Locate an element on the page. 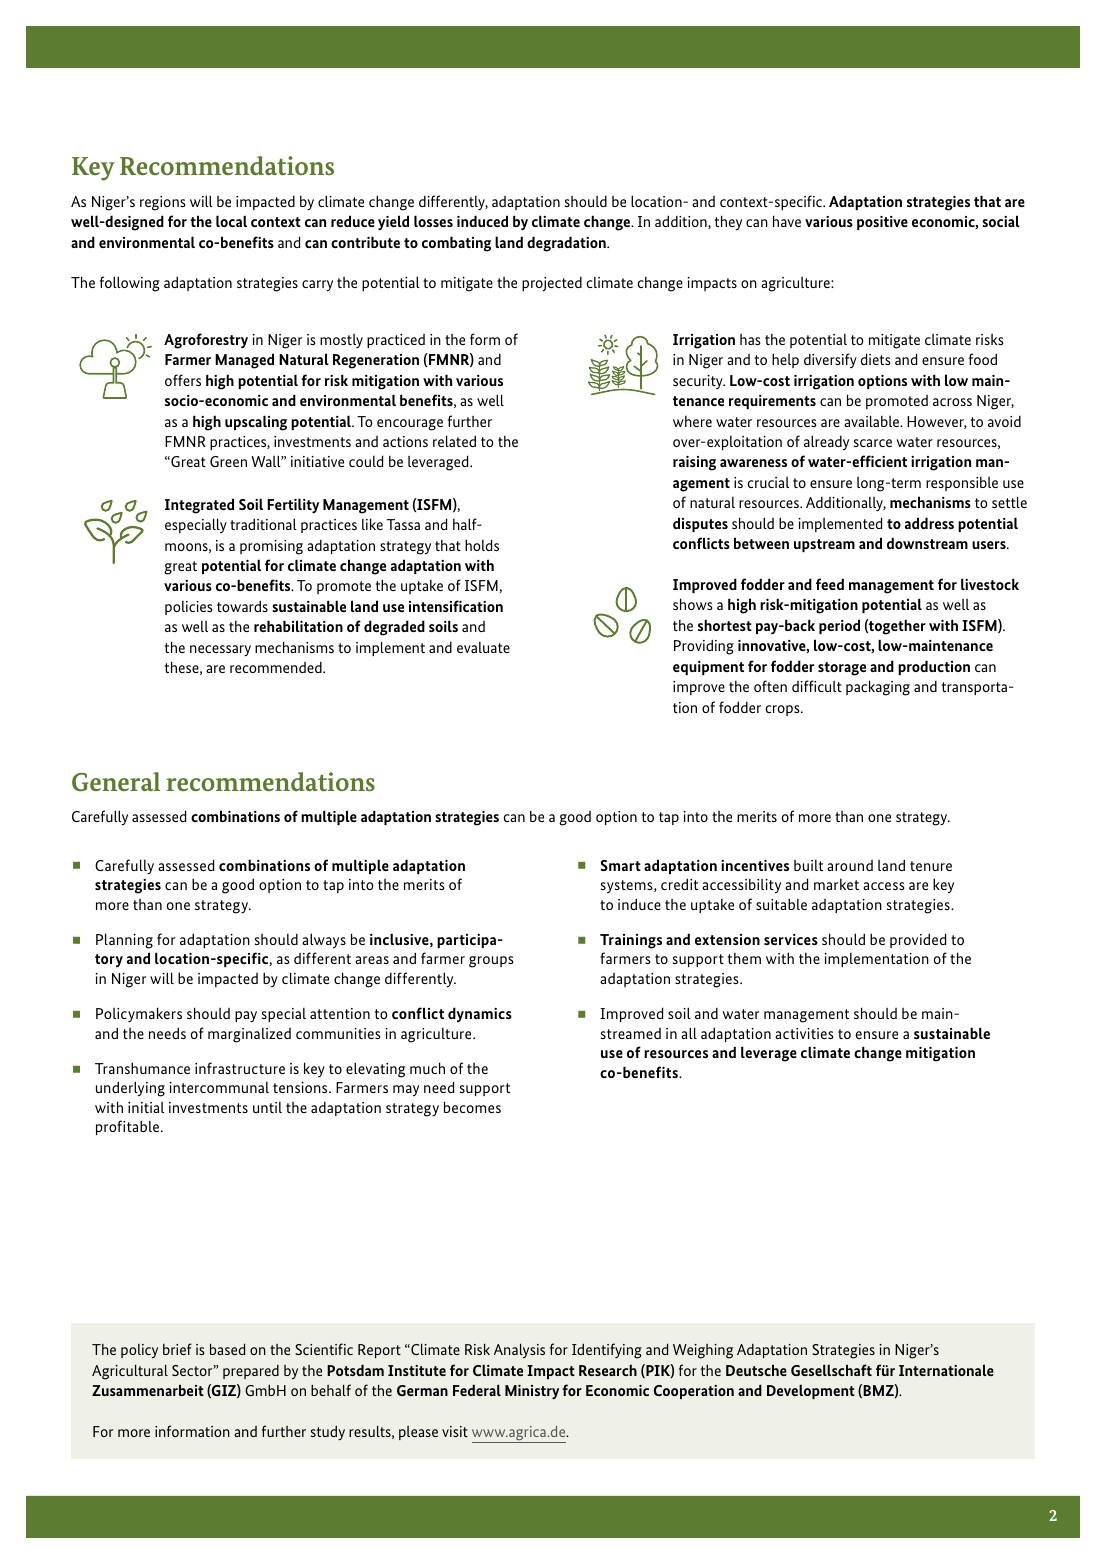 This image has width=1106, height=1564. until is located at coordinates (267, 1107).
